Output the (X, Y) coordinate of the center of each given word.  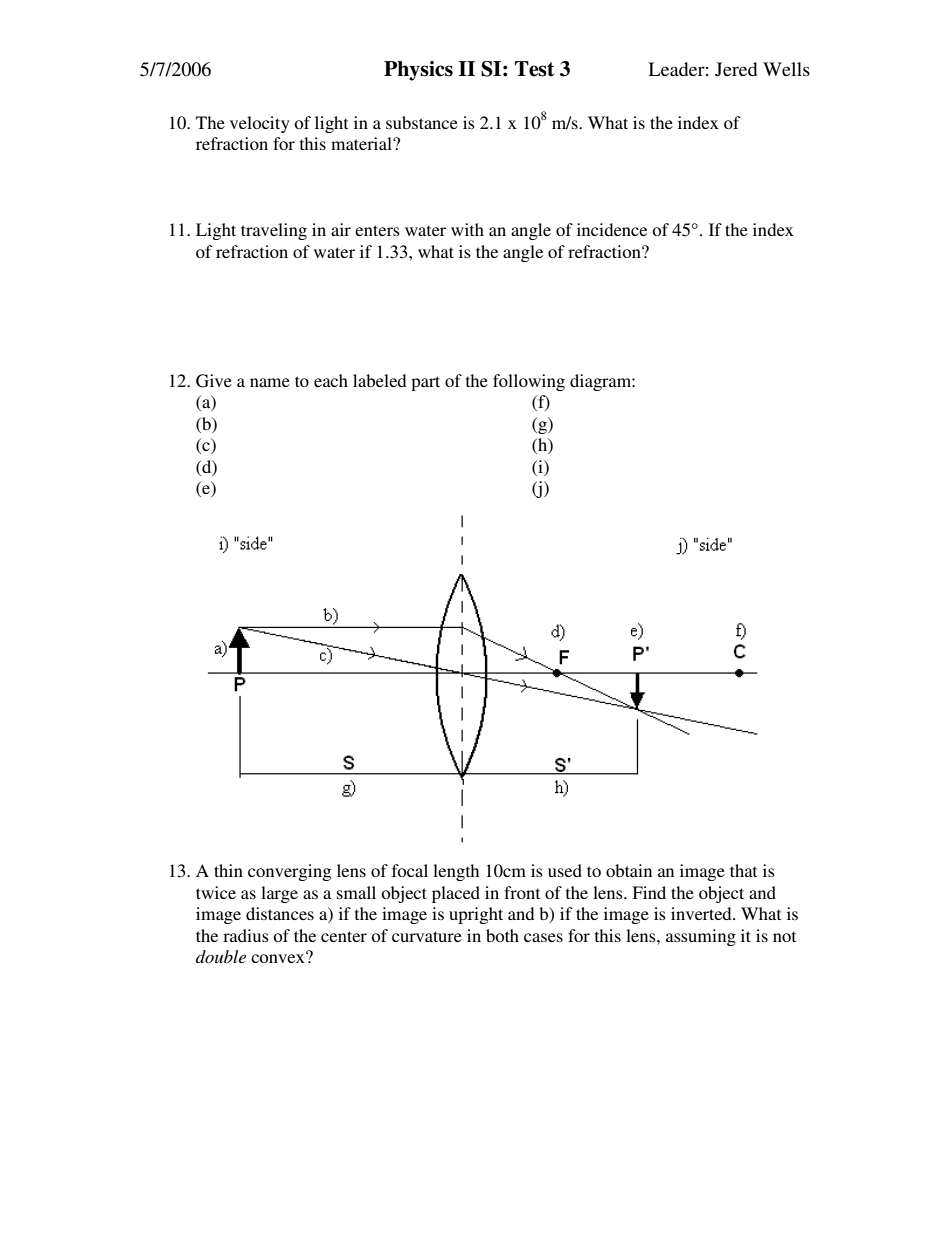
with (467, 229)
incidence (612, 229)
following (529, 382)
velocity (260, 124)
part (425, 383)
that (743, 870)
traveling (274, 231)
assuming (701, 937)
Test (534, 69)
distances (280, 913)
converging (289, 872)
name (270, 382)
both (502, 935)
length (456, 872)
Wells (786, 69)
